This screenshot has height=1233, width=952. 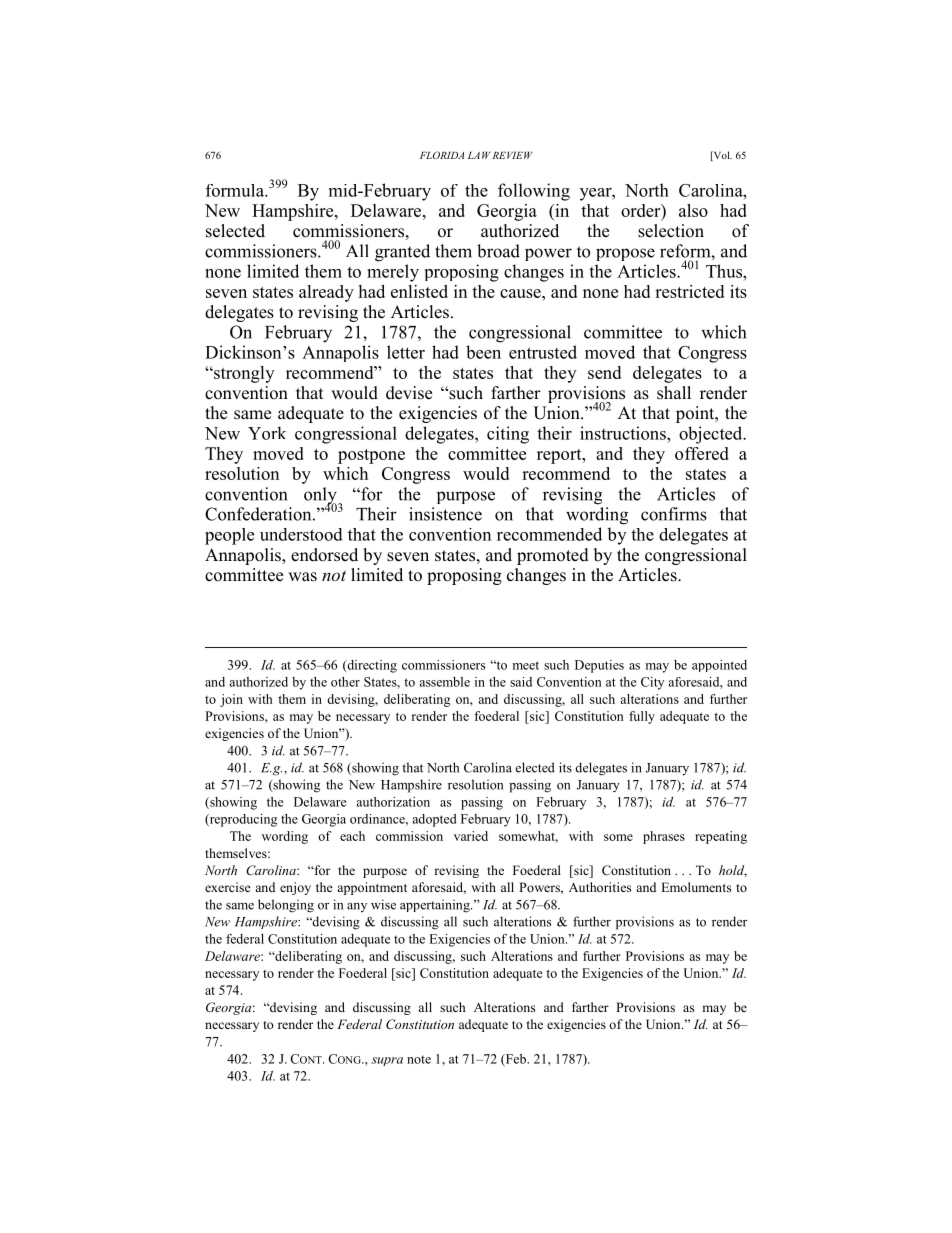 I want to click on City, so click(x=652, y=683).
